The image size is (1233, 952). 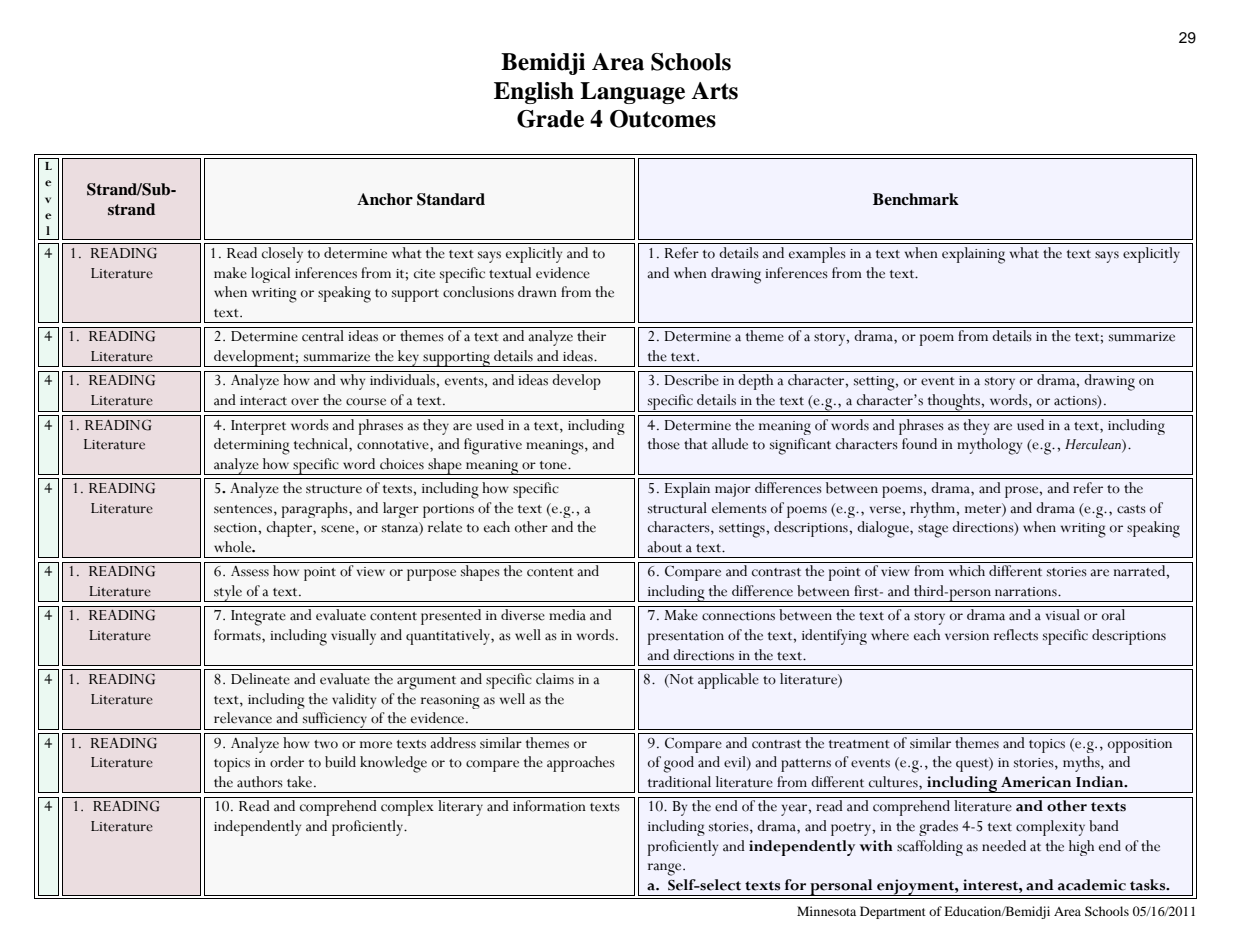 I want to click on English, so click(x=534, y=93).
